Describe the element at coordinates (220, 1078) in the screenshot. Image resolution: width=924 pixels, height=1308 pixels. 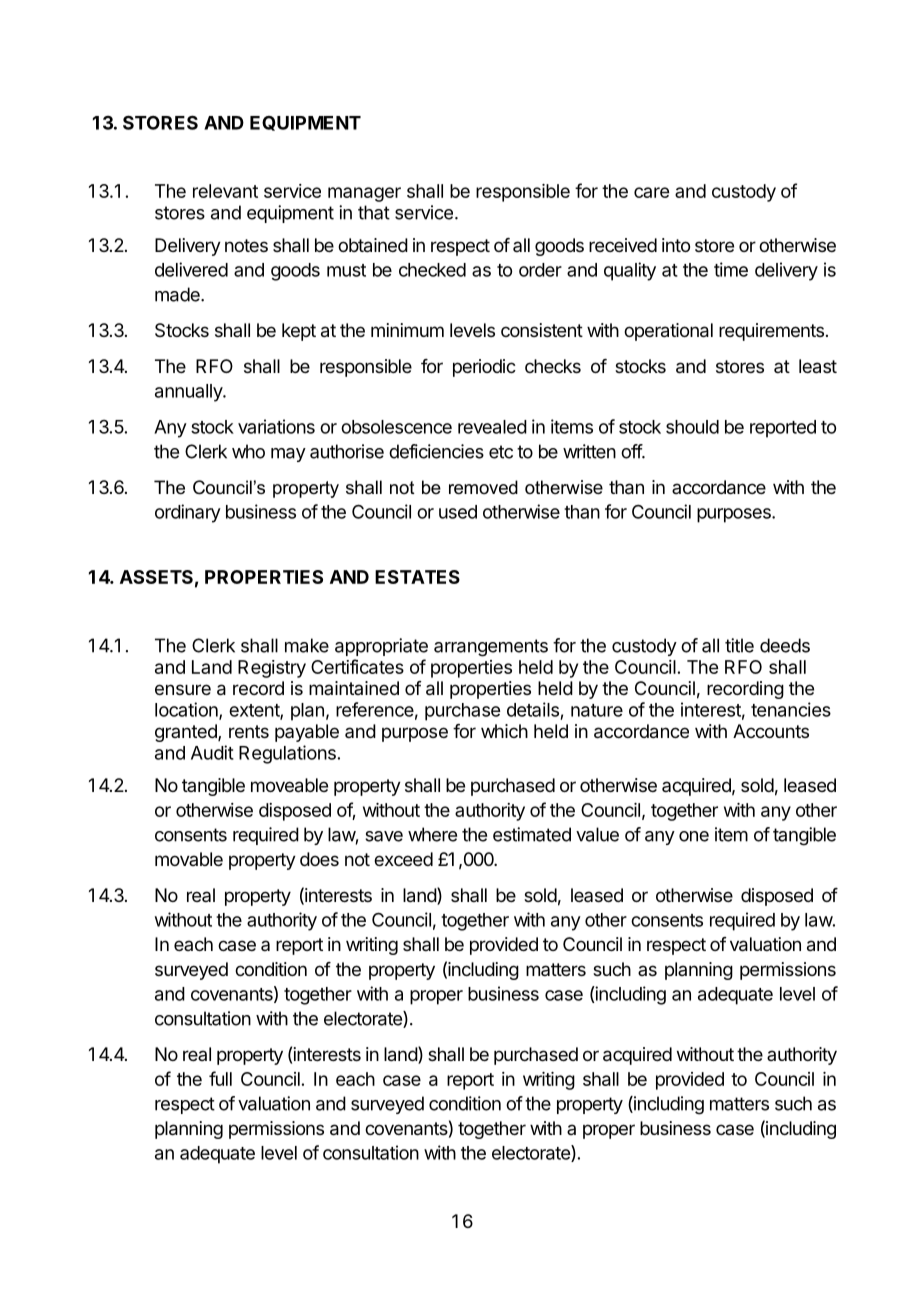
I see `full` at that location.
